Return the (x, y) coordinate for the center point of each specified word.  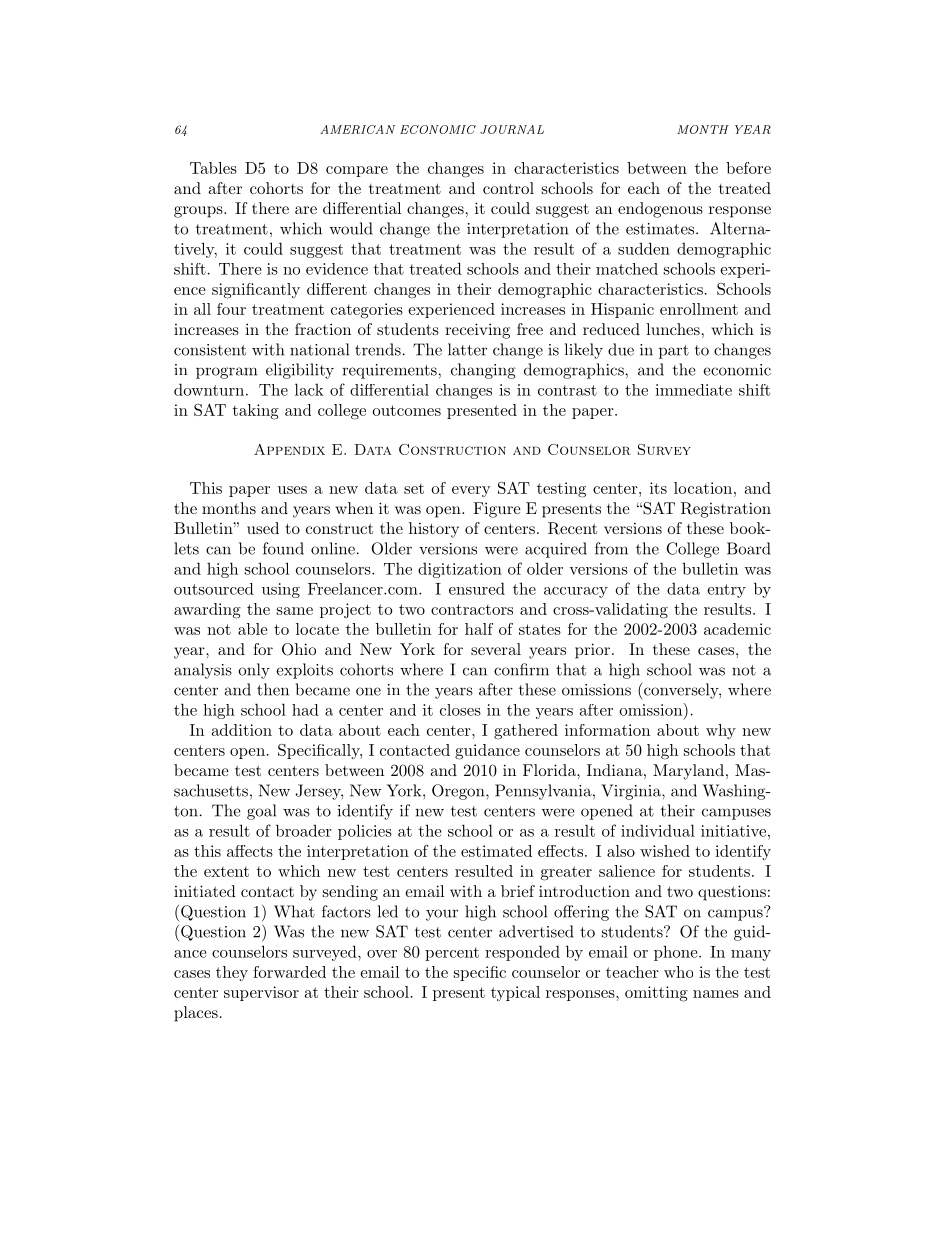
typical (515, 993)
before (748, 168)
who (678, 972)
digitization (460, 570)
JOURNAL (512, 129)
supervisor (261, 993)
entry (726, 591)
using (281, 590)
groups (199, 212)
